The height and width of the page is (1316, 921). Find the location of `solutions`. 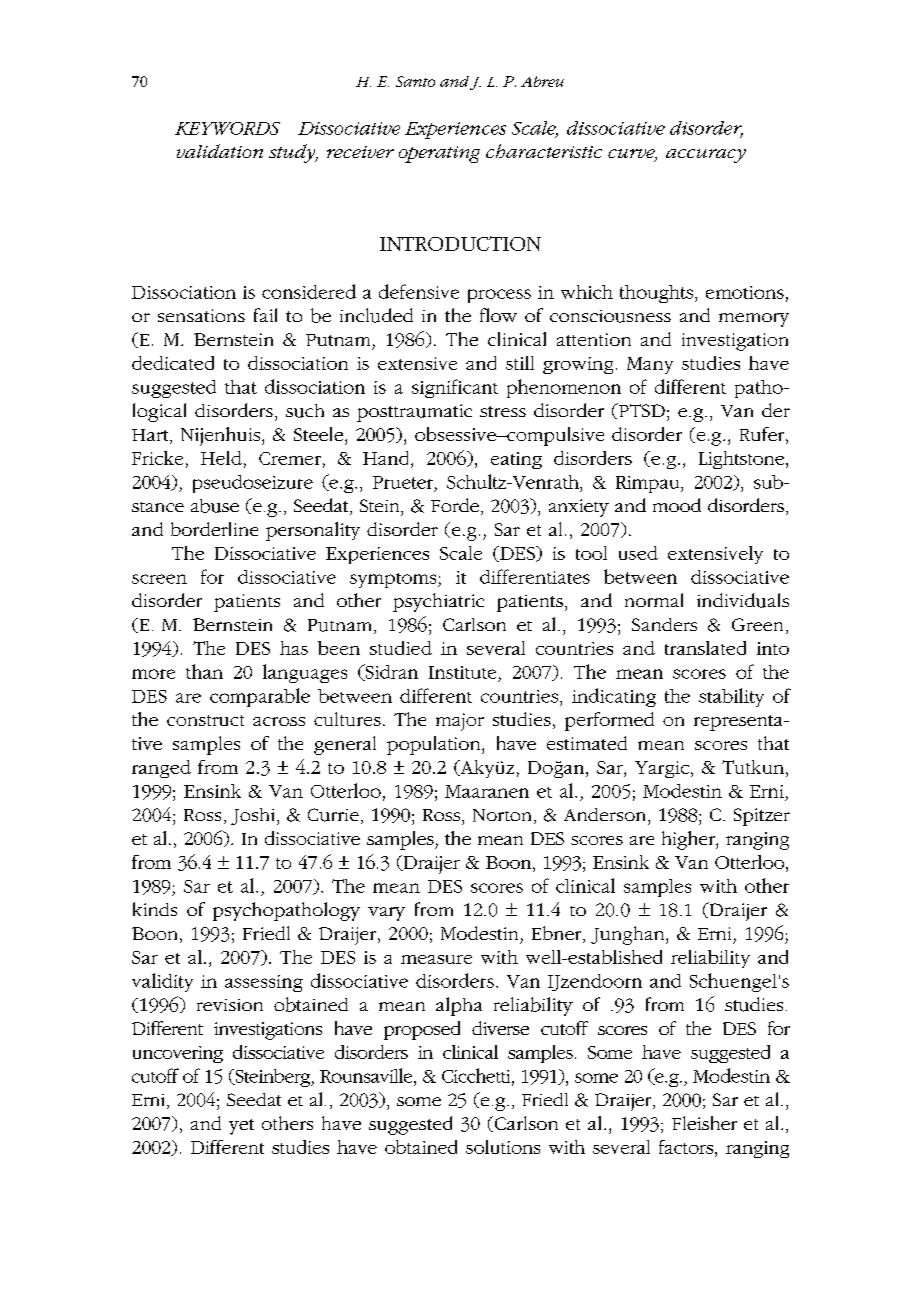

solutions is located at coordinates (503, 1147).
